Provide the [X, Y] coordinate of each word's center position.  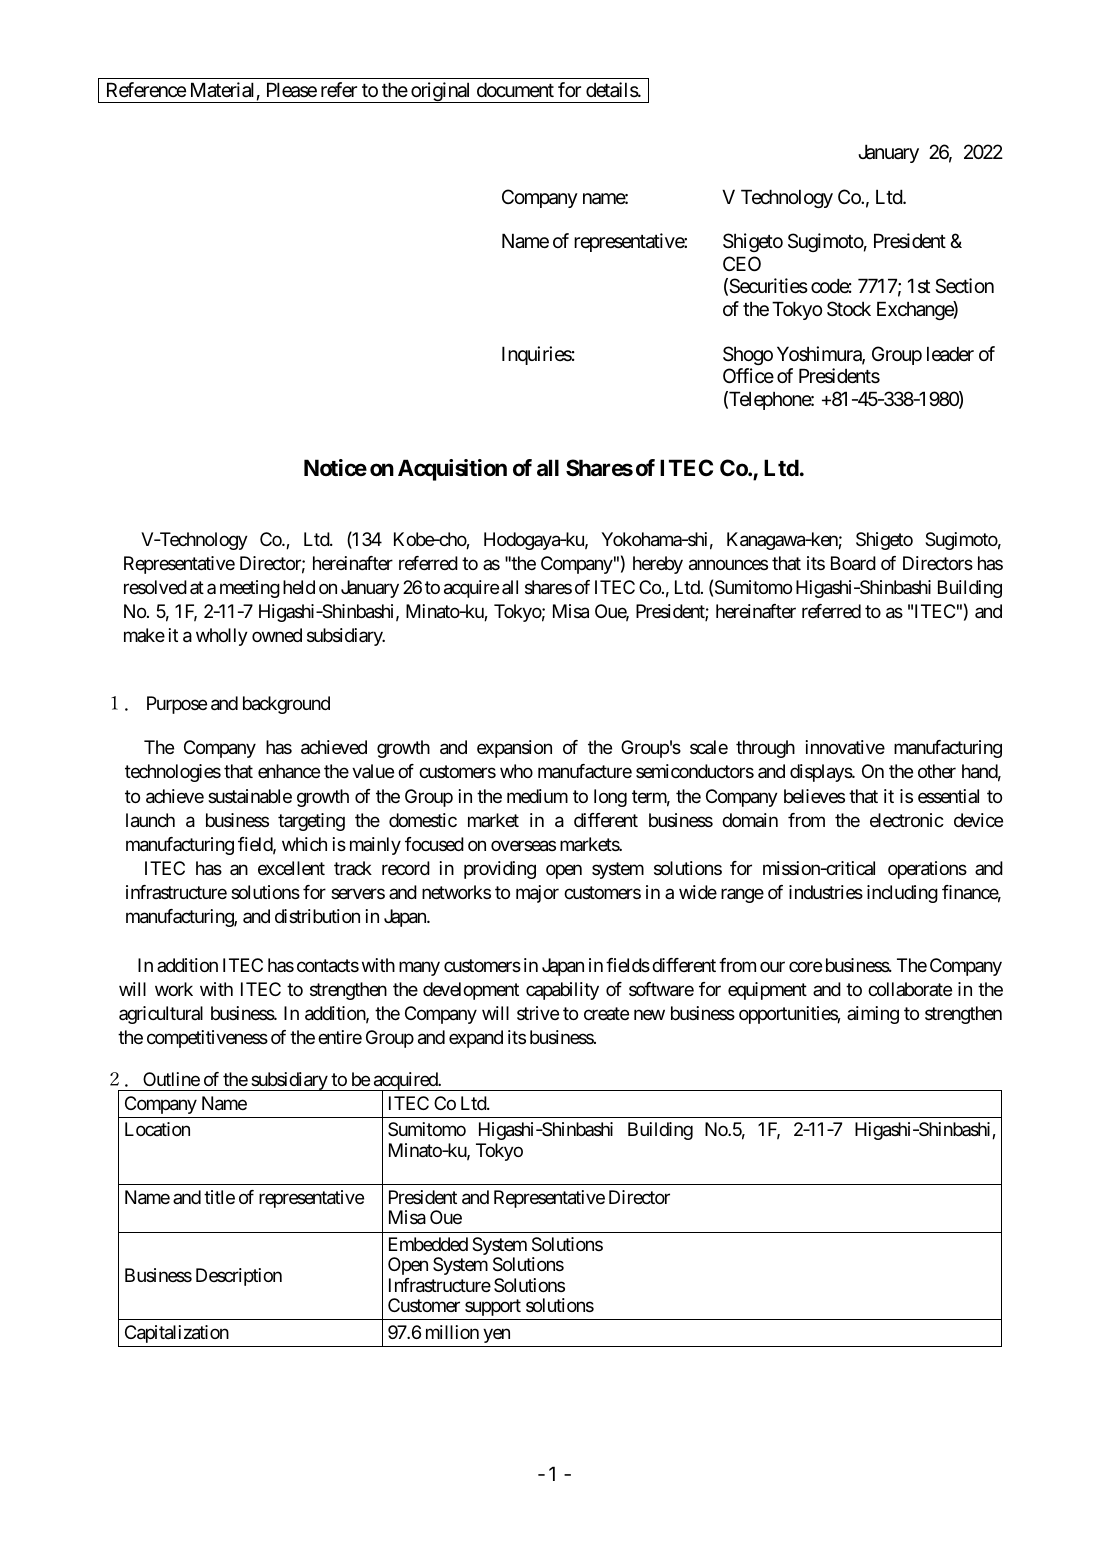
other [937, 771]
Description [239, 1277]
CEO [742, 263]
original [441, 92]
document [515, 90]
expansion [514, 749]
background [286, 705]
